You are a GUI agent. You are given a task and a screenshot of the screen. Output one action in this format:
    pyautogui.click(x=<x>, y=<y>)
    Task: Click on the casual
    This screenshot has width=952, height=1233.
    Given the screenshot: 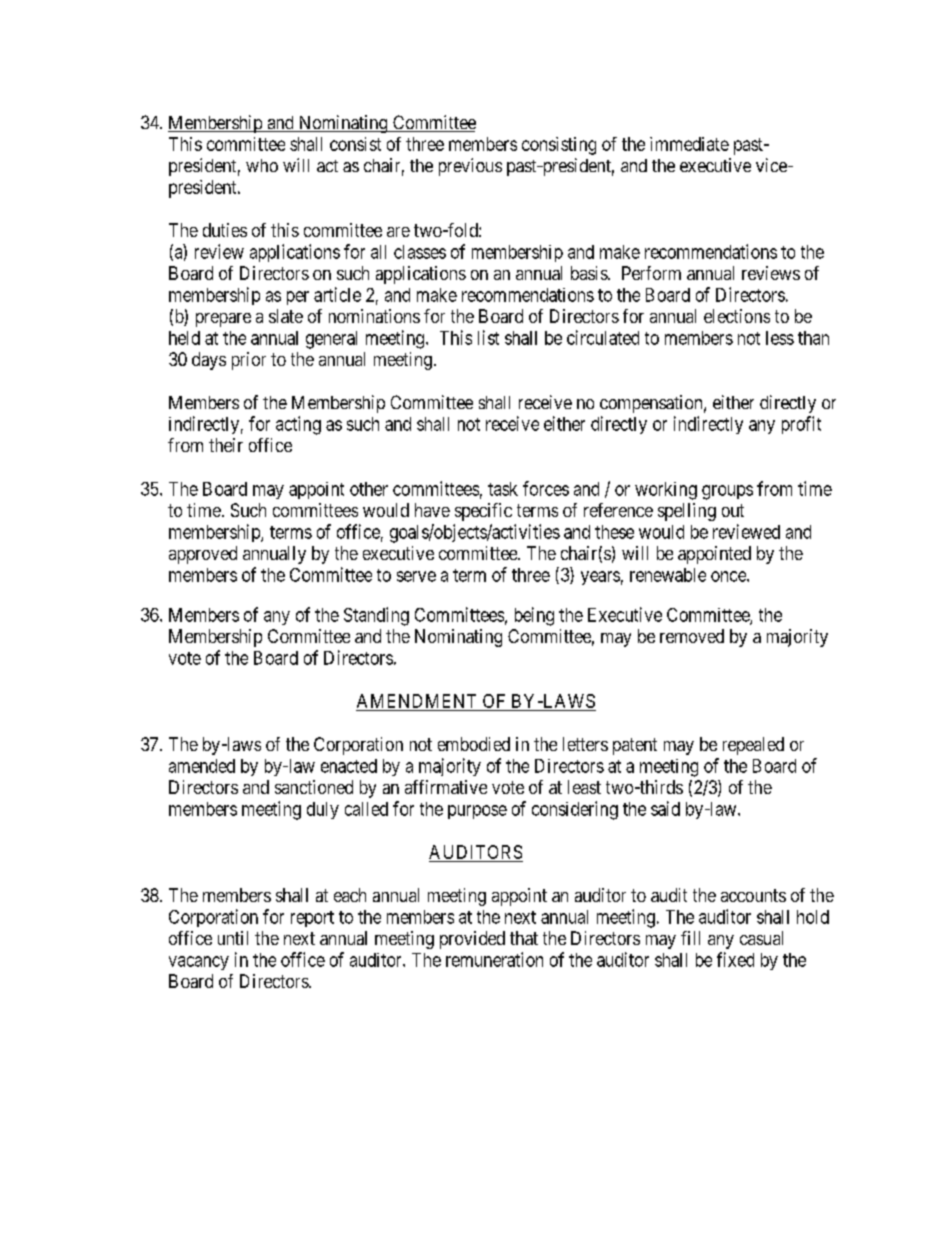 What is the action you would take?
    pyautogui.click(x=761, y=938)
